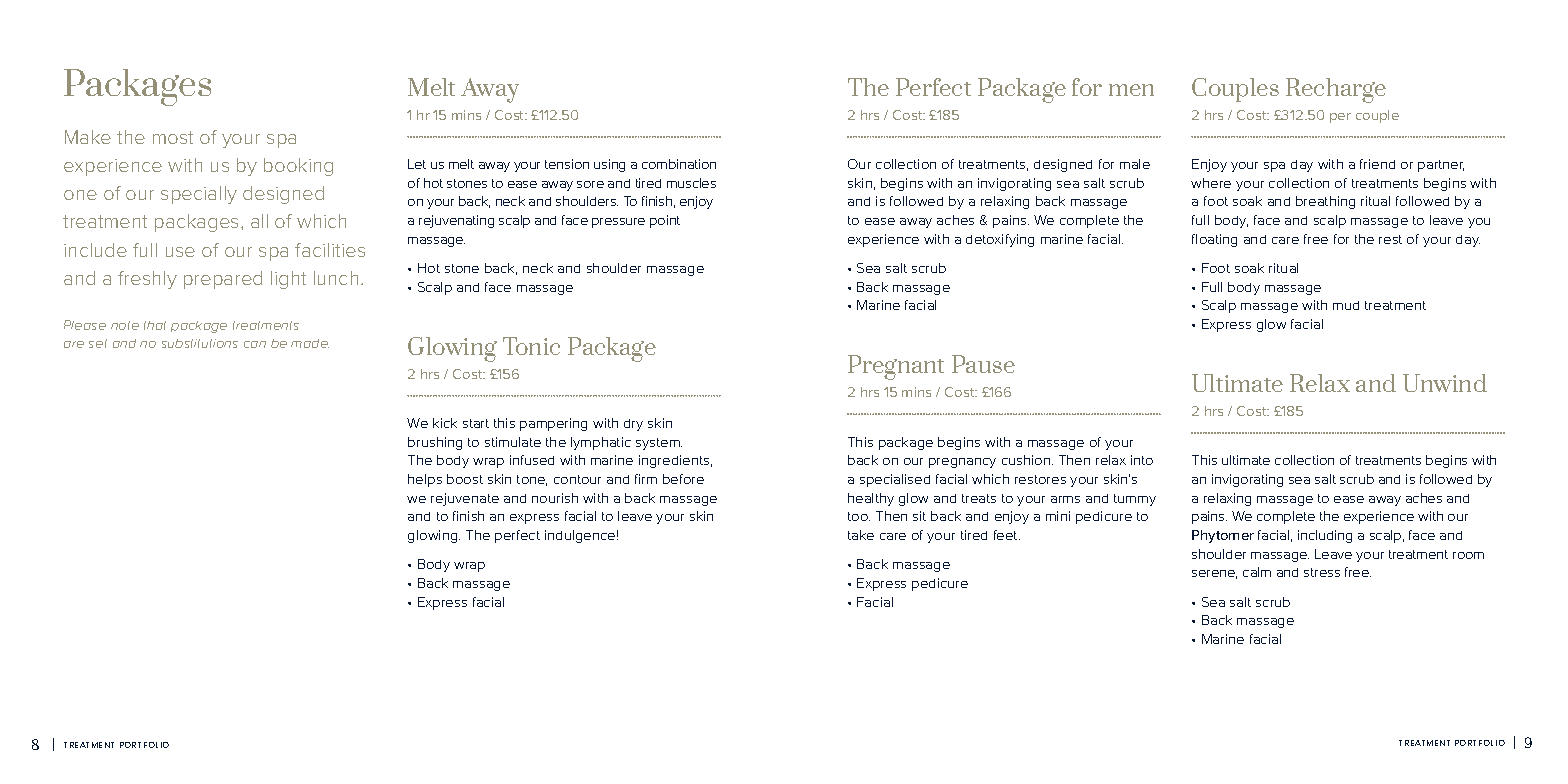 The height and width of the page is (784, 1568). What do you see at coordinates (659, 444) in the page?
I see `system` at bounding box center [659, 444].
